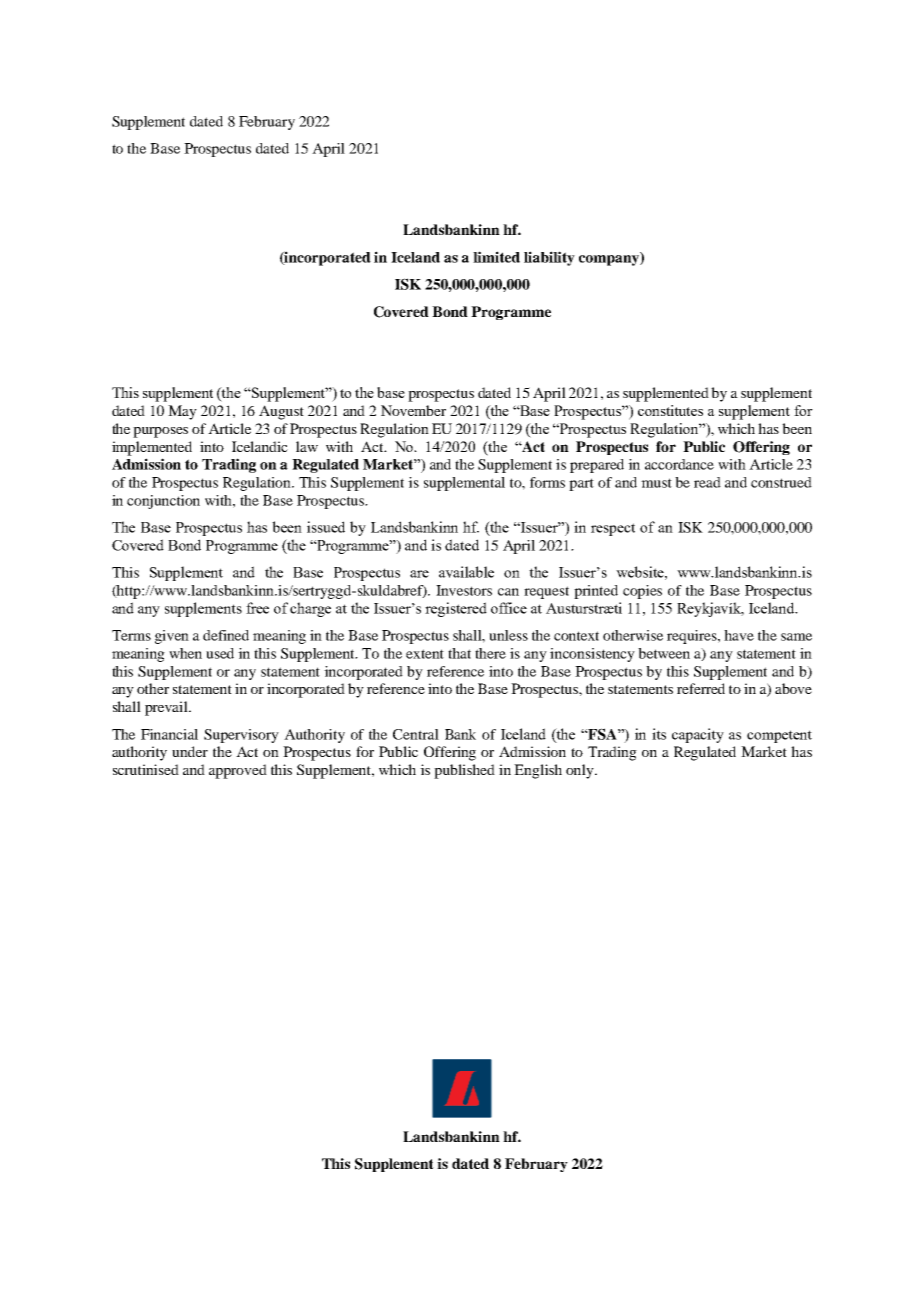 The width and height of the screenshot is (924, 1308). What do you see at coordinates (670, 410) in the screenshot?
I see `constitutes` at bounding box center [670, 410].
